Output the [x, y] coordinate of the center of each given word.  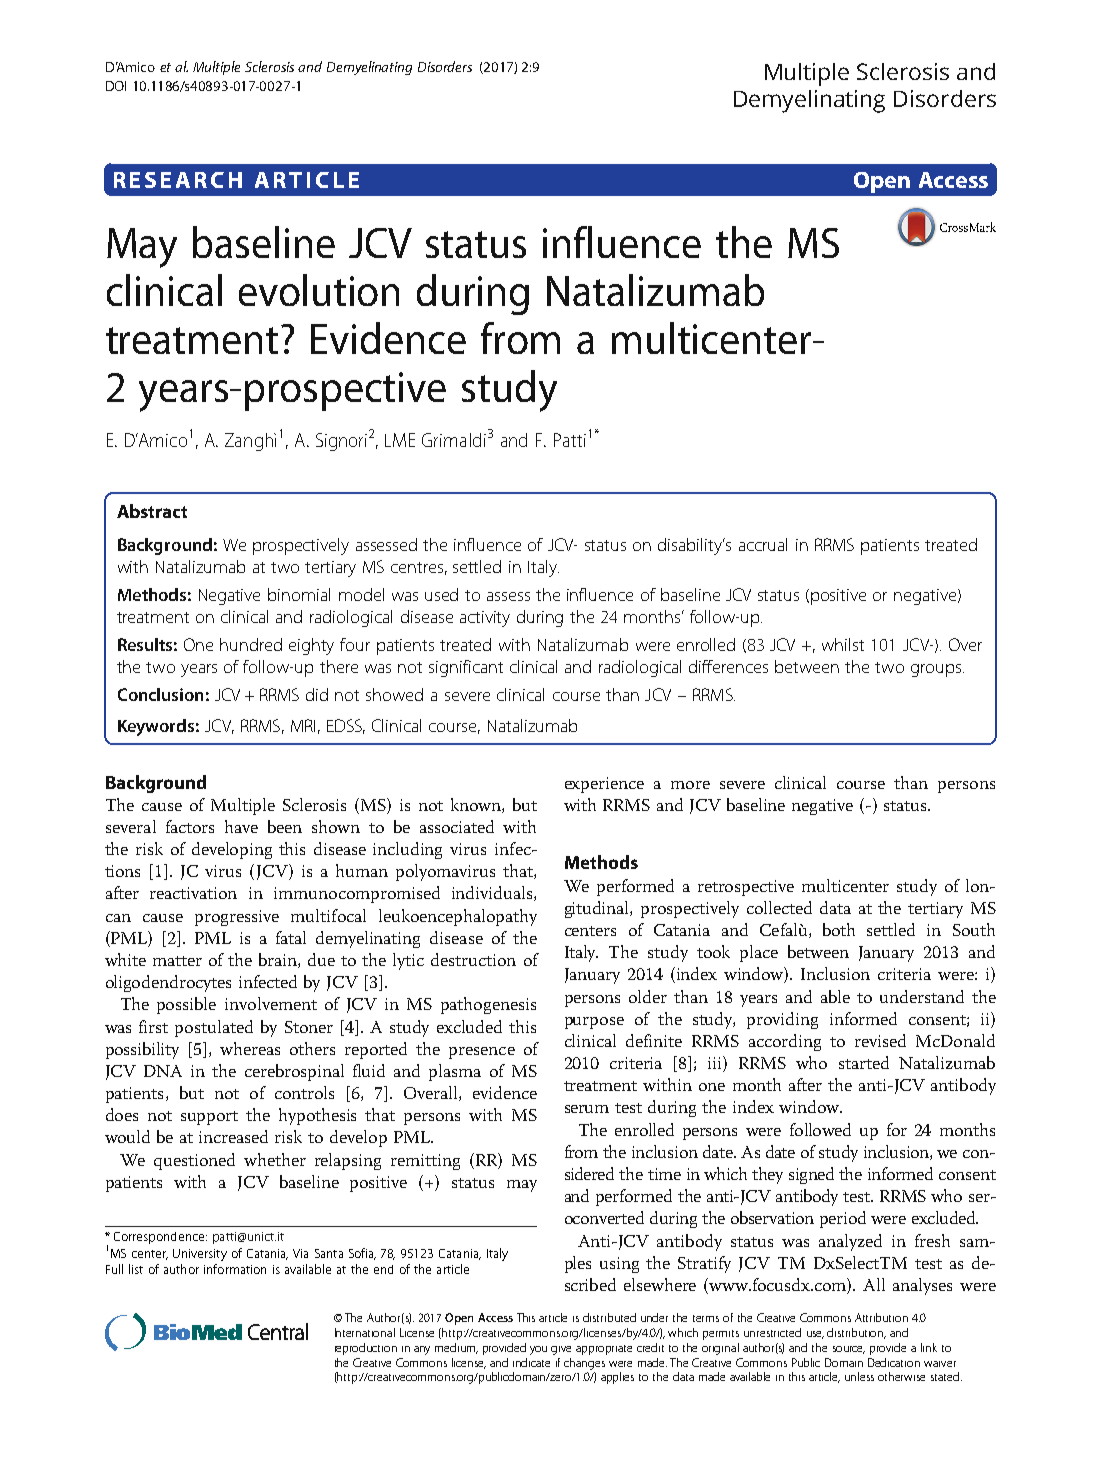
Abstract [152, 511]
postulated [214, 1028]
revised [880, 1040]
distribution [856, 1333]
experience [604, 785]
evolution [319, 290]
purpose [594, 1023]
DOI [116, 86]
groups [937, 670]
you [538, 1350]
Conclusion [160, 694]
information [235, 1269]
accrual [763, 544]
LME [400, 440]
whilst [843, 644]
